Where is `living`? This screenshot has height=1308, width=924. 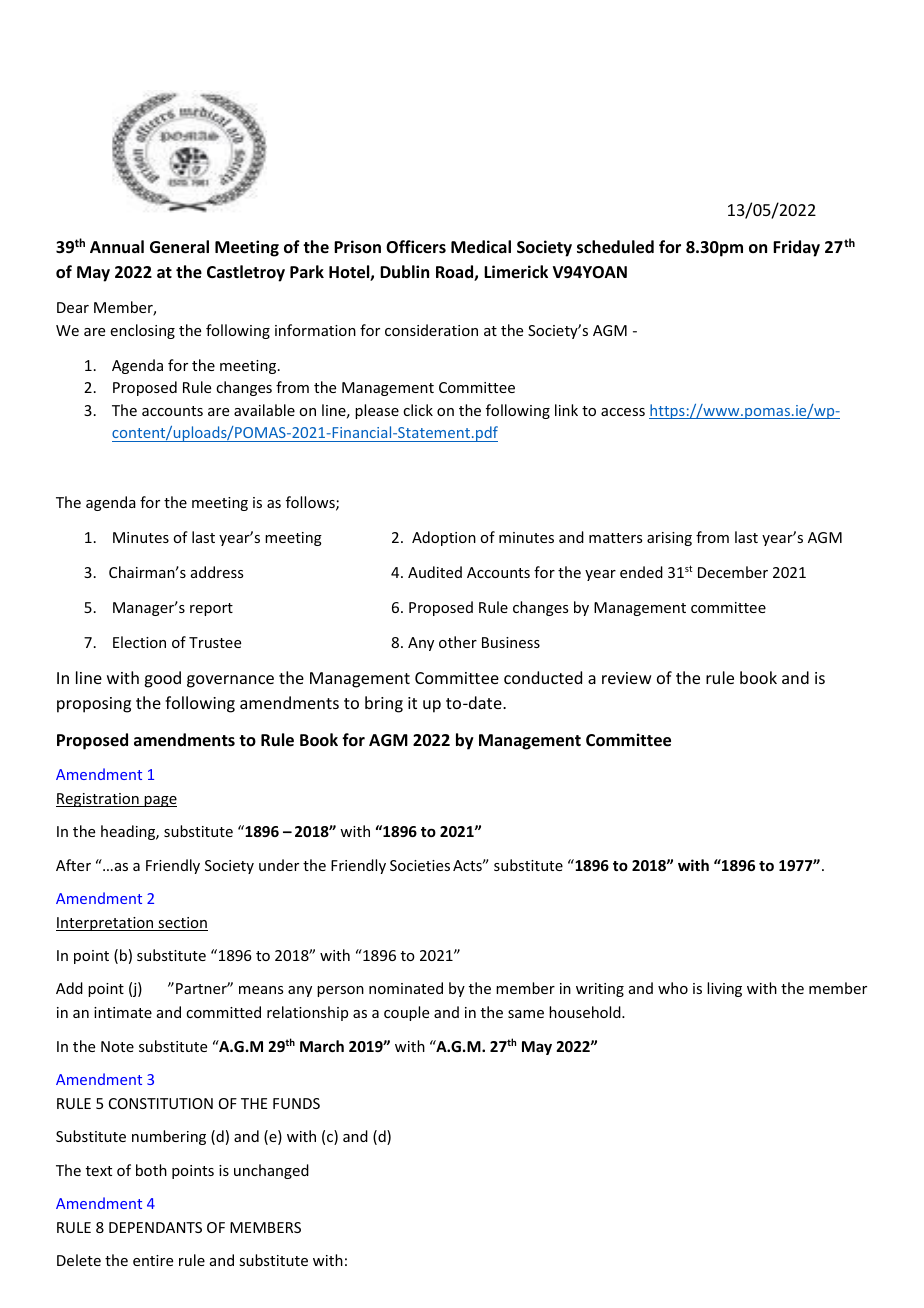 living is located at coordinates (724, 989).
